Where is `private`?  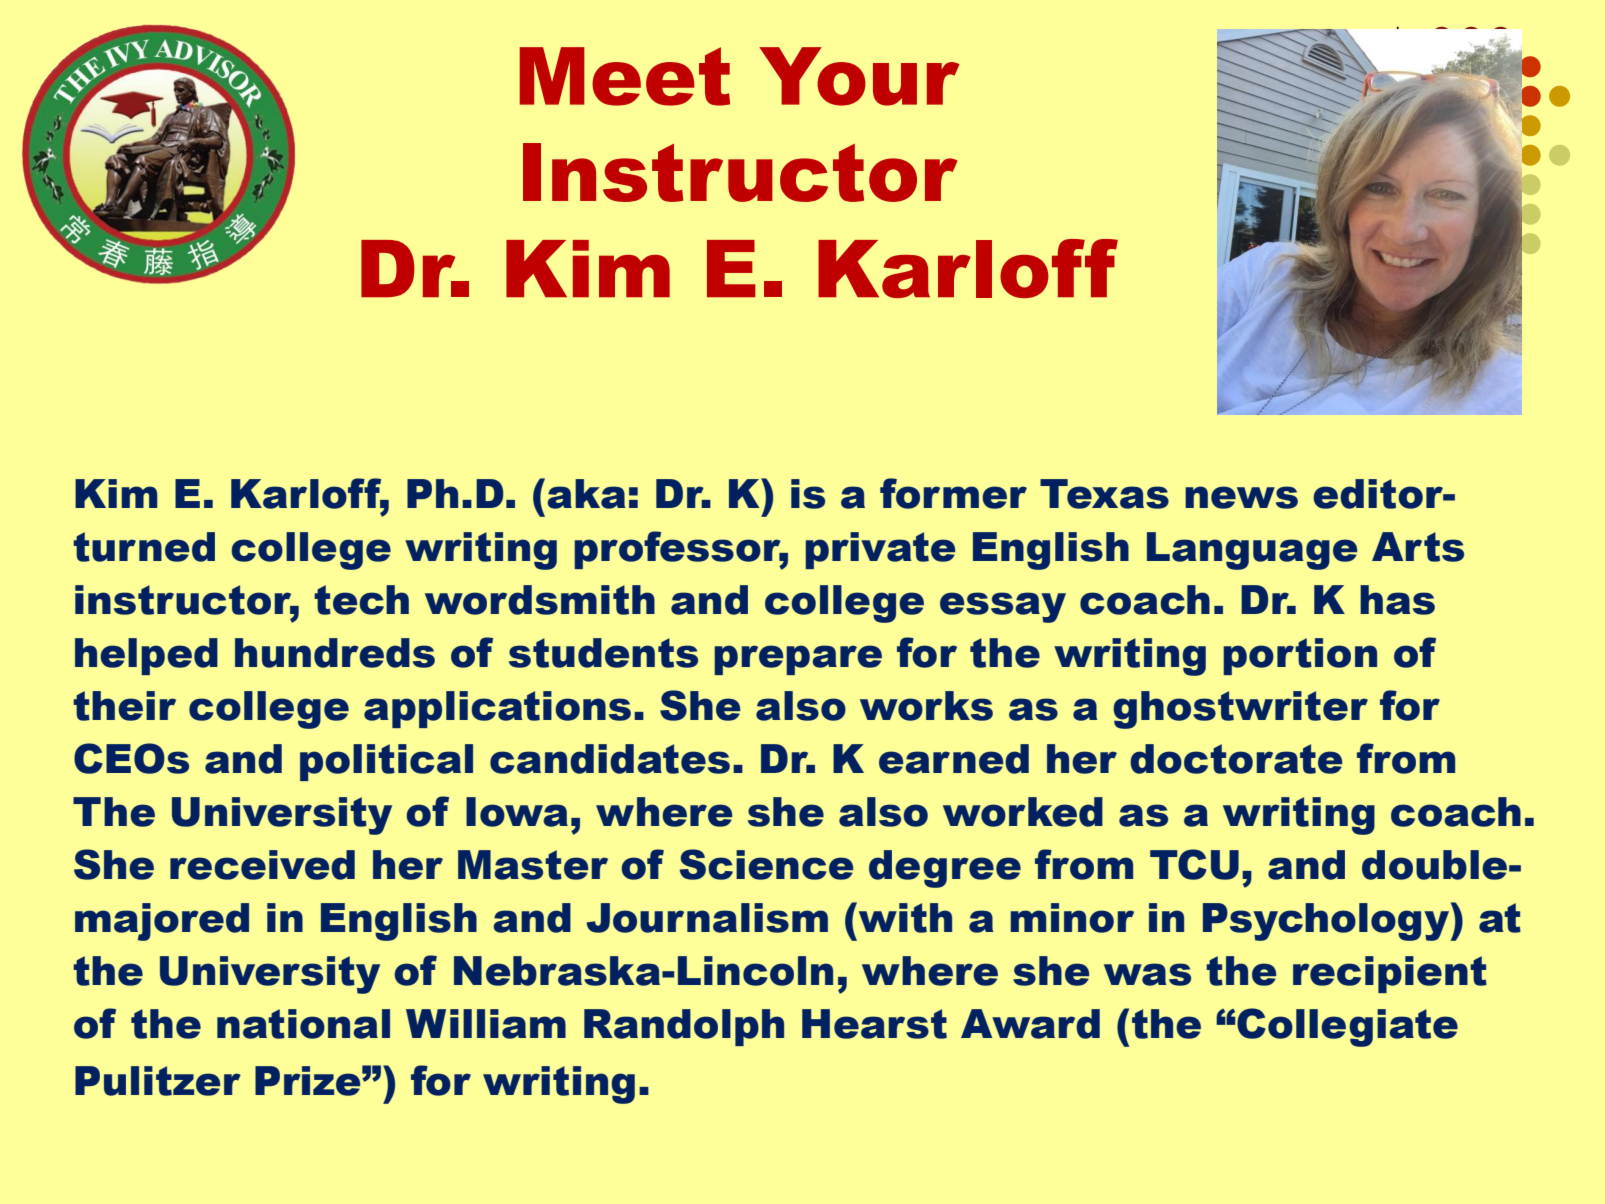 private is located at coordinates (880, 550).
